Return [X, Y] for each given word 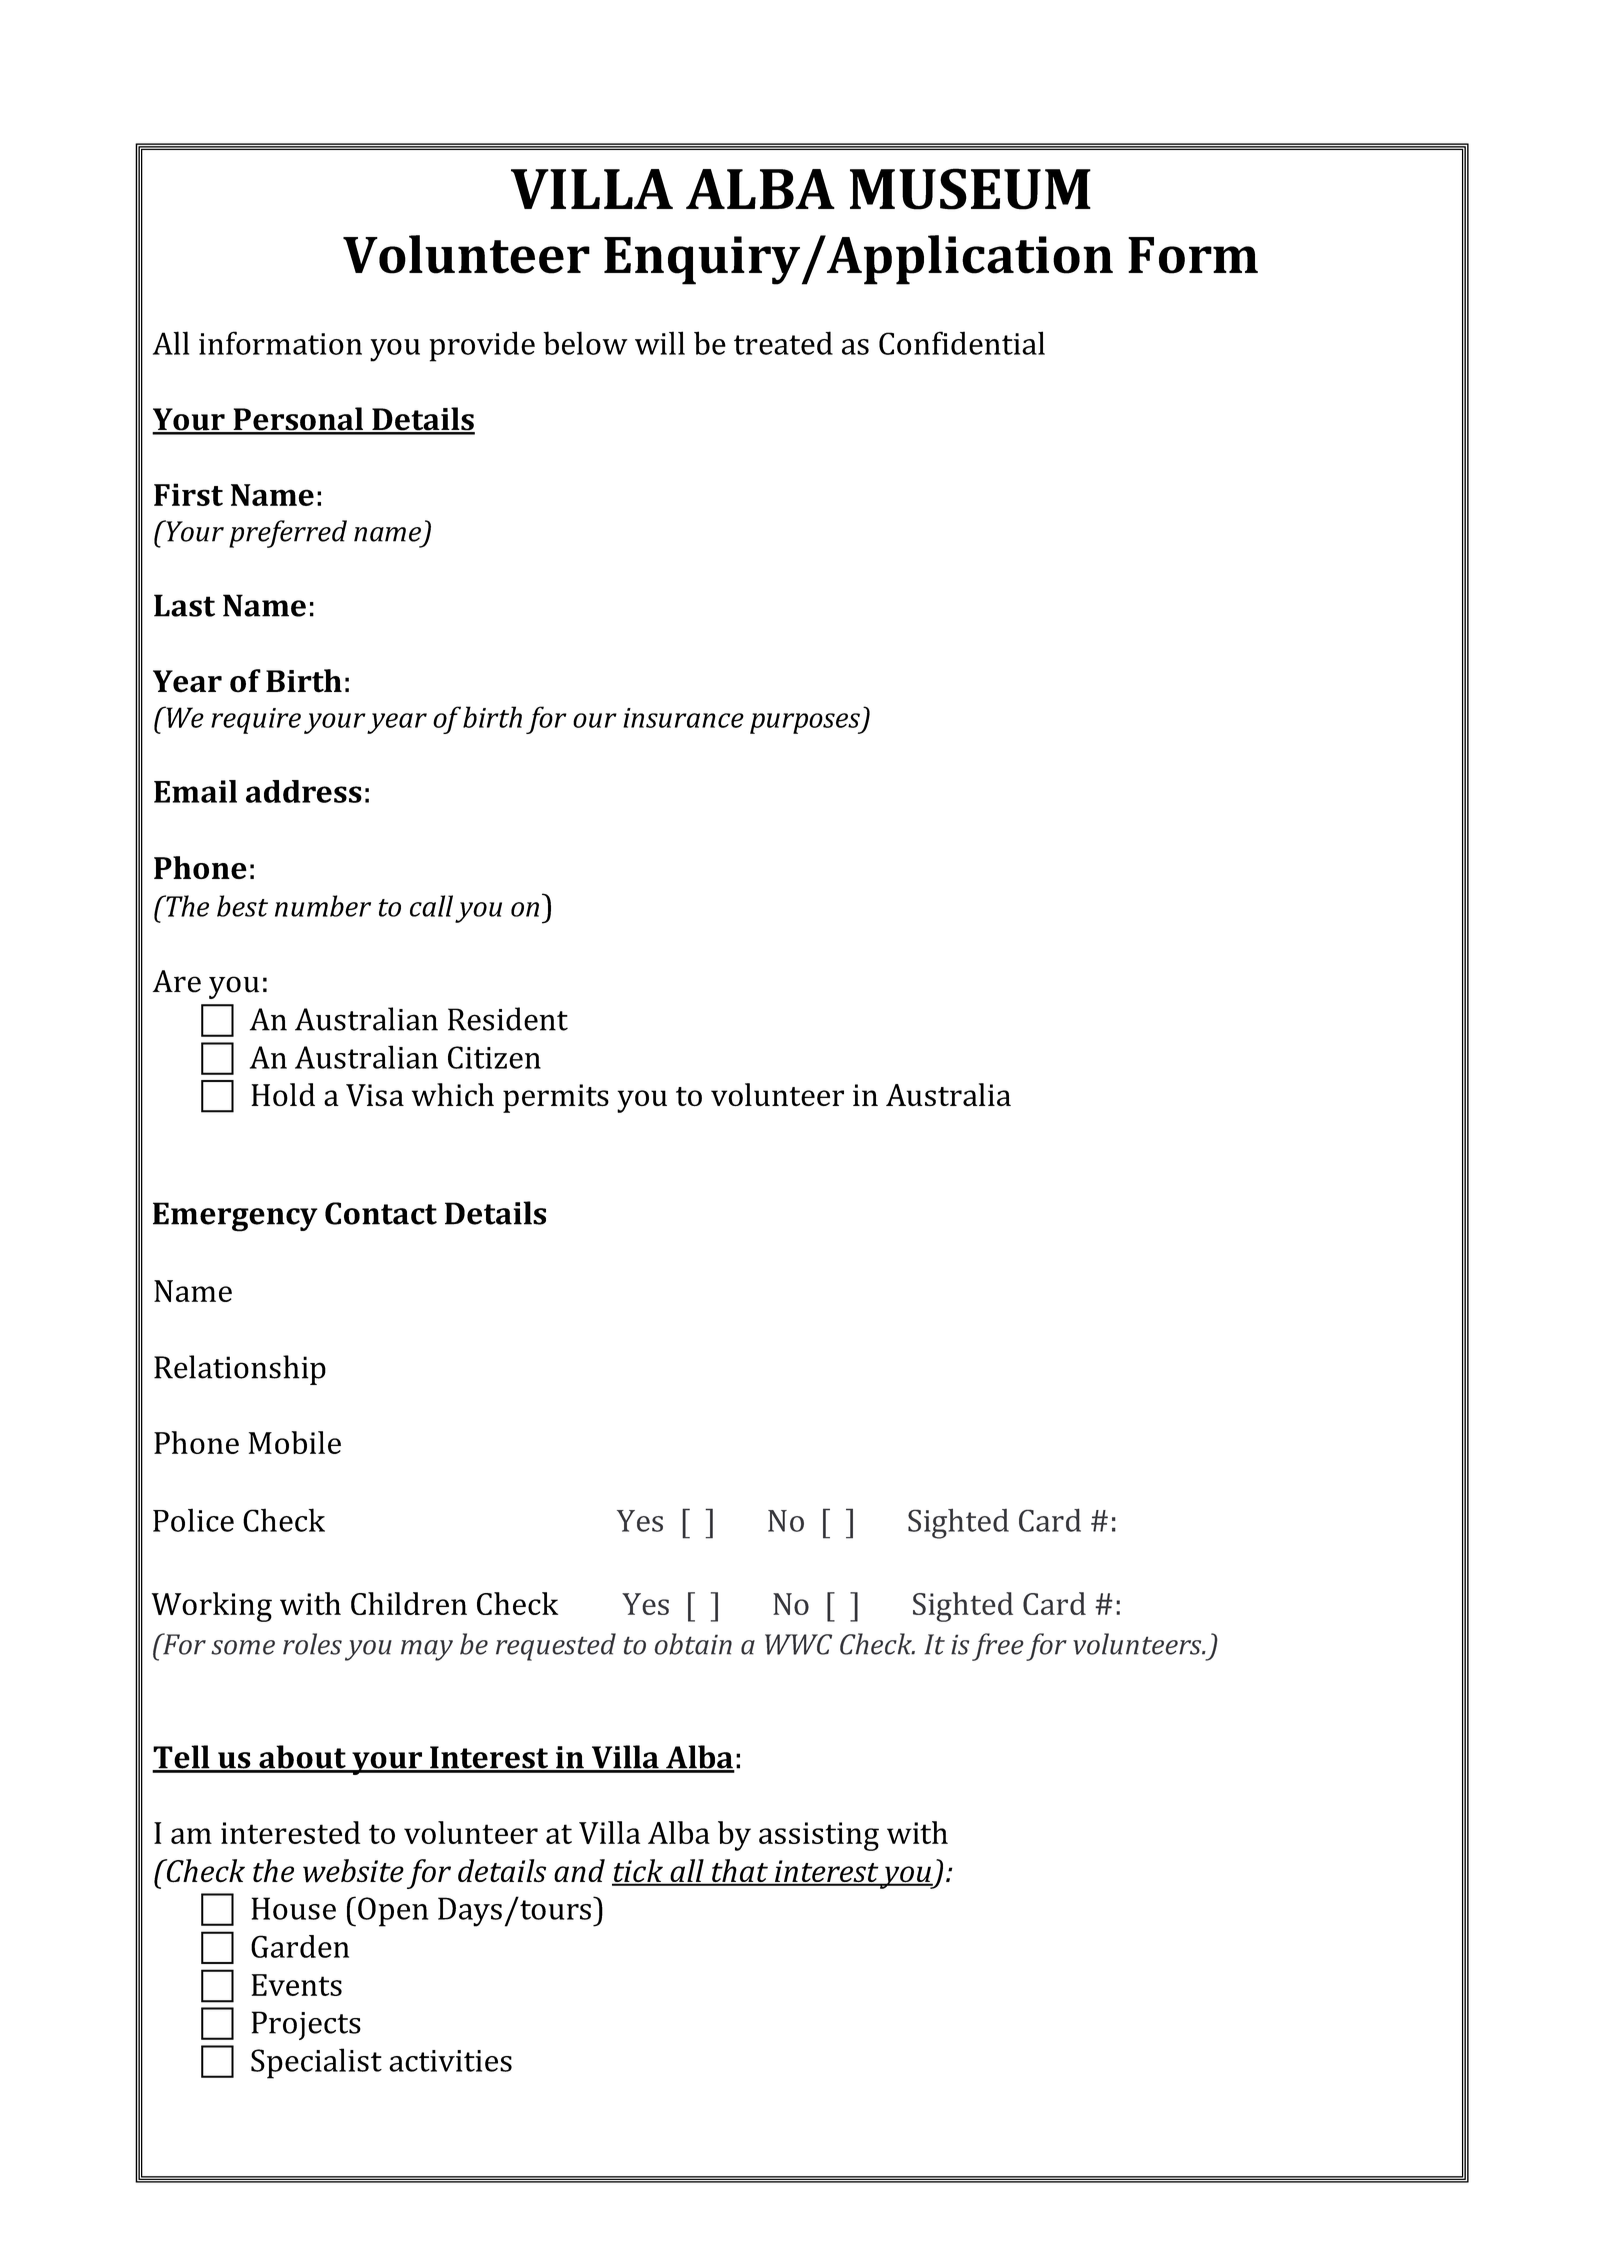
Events [296, 1985]
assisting [819, 1836]
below [585, 343]
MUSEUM [970, 189]
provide [482, 346]
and [579, 1870]
